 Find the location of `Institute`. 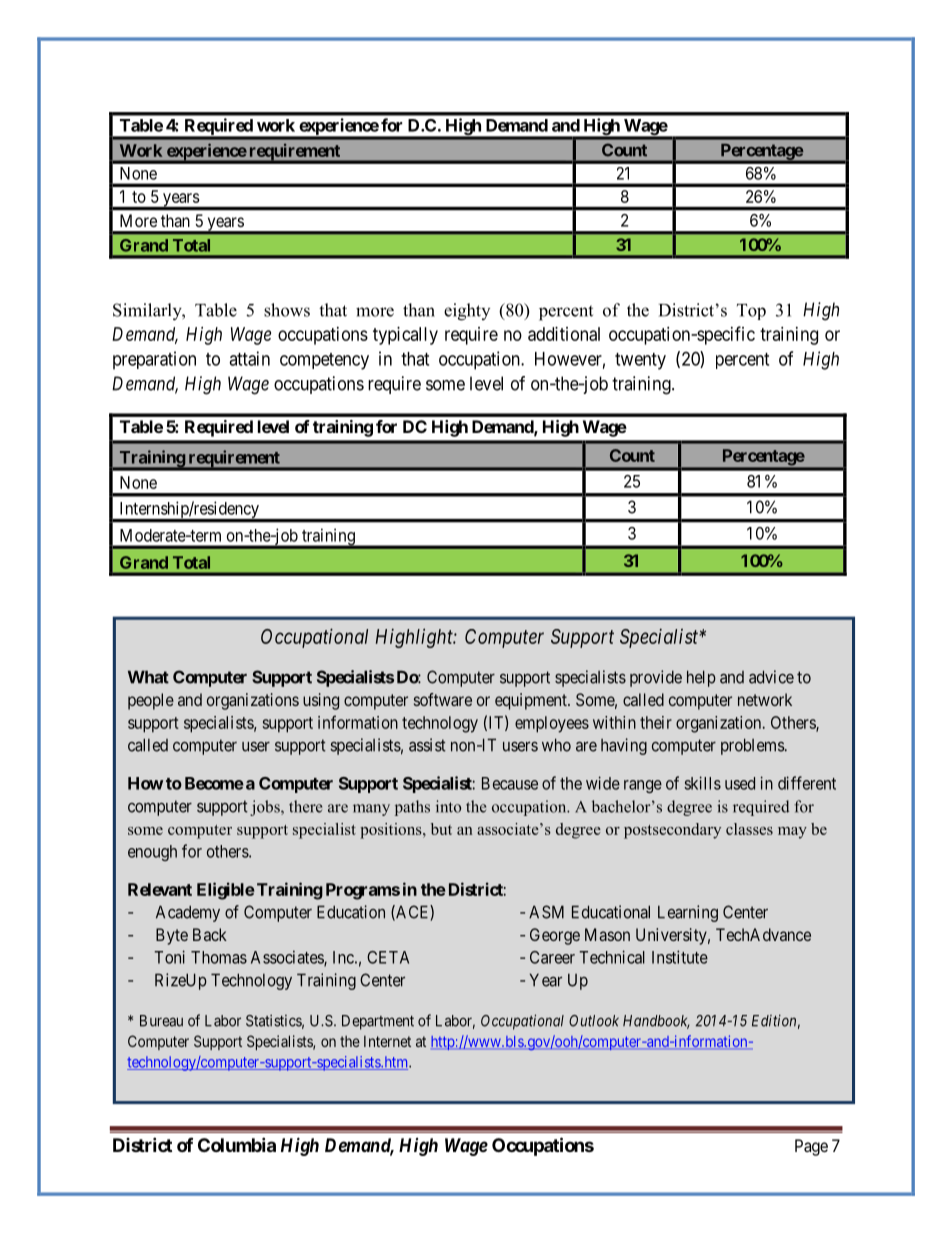

Institute is located at coordinates (680, 957).
